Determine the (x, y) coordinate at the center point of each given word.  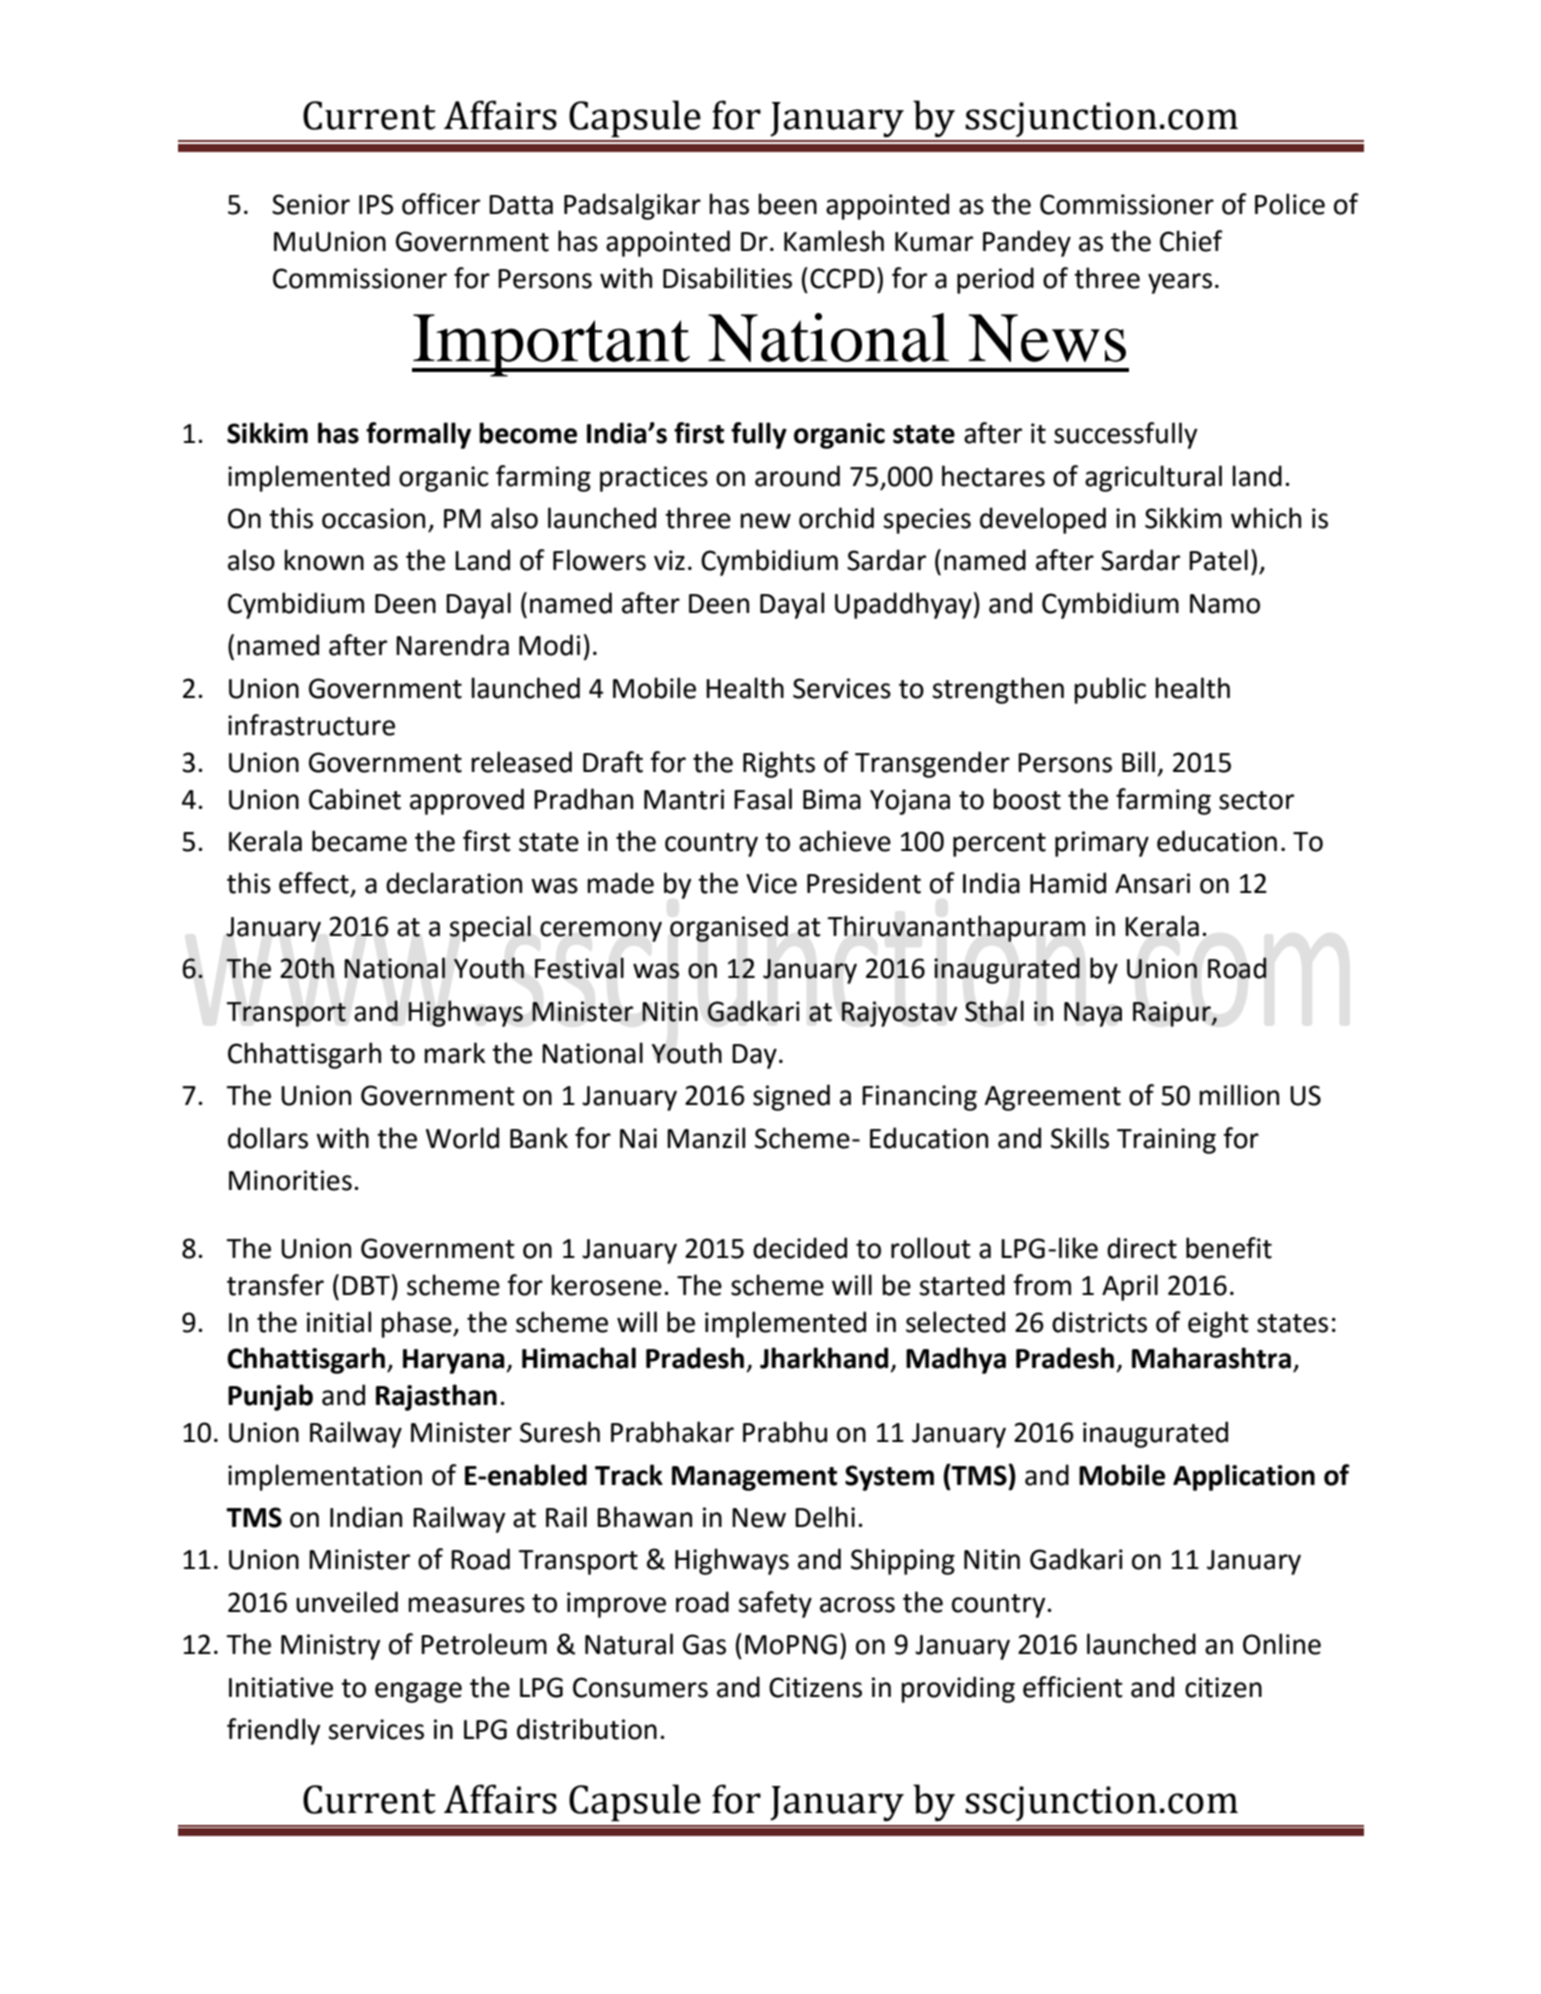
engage (418, 1692)
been (787, 204)
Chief (1191, 241)
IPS (376, 204)
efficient (1073, 1687)
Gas (704, 1644)
